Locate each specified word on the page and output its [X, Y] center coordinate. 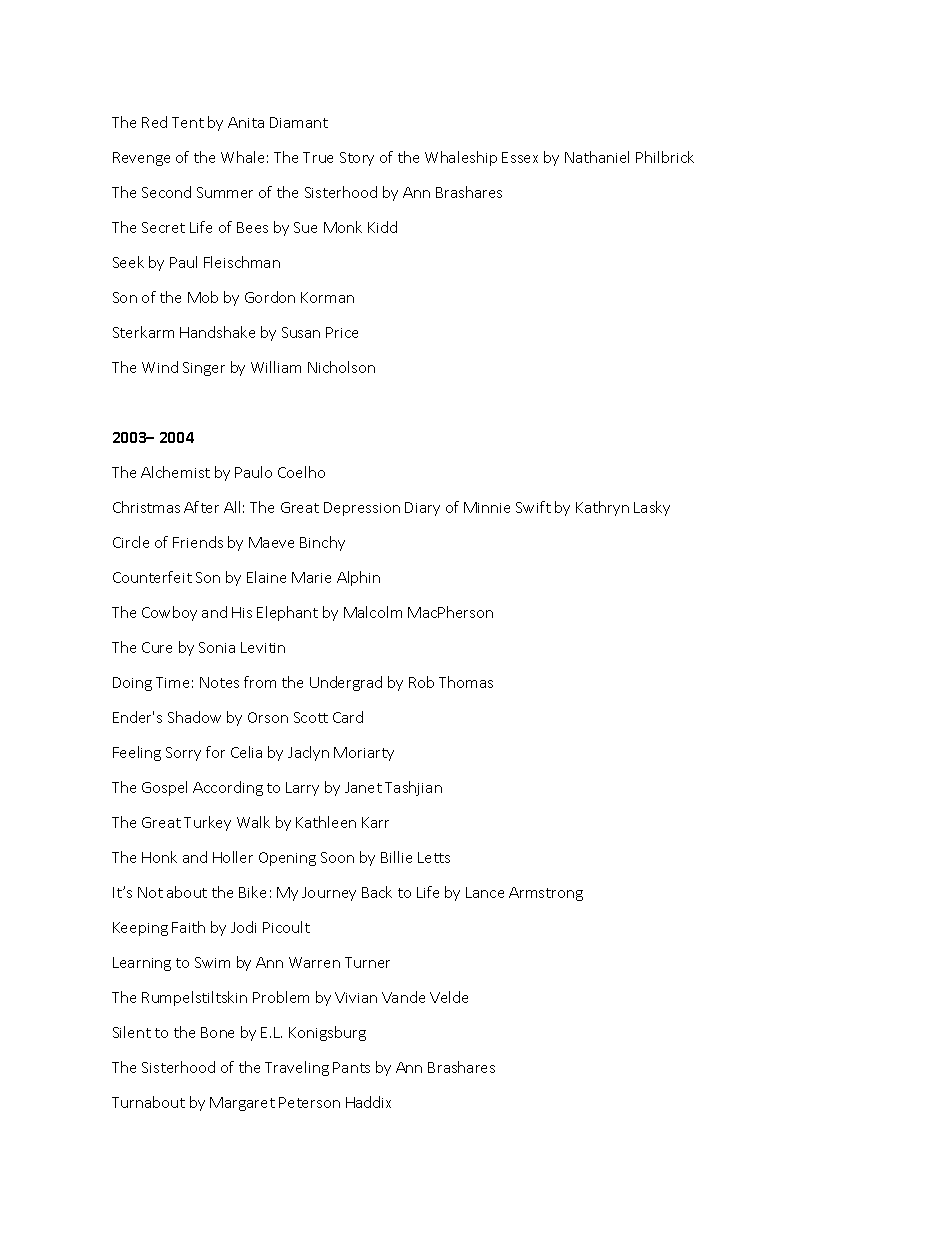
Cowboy [169, 613]
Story [357, 159]
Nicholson [341, 367]
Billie [396, 857]
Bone [217, 1032]
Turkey [207, 823]
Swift [533, 507]
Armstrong [546, 894]
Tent [188, 122]
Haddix [368, 1102]
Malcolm [373, 612]
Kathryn [602, 508]
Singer [204, 369]
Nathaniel [597, 157]
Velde [449, 997]
